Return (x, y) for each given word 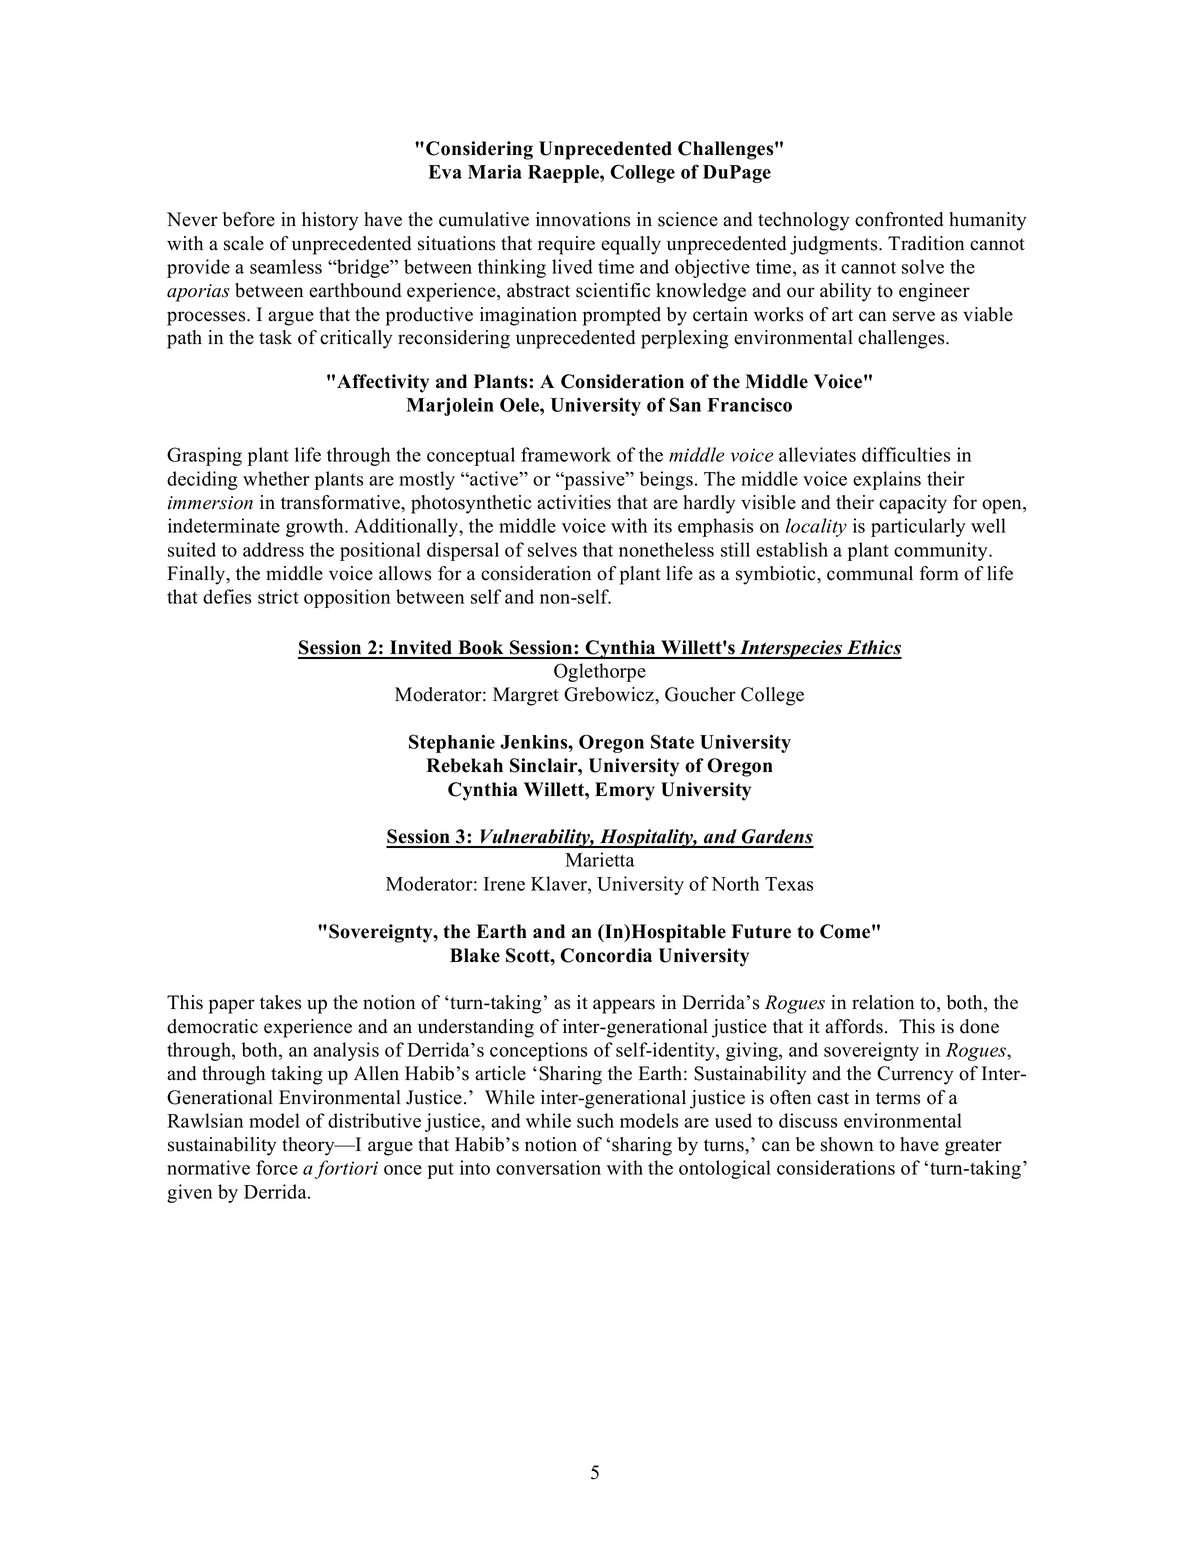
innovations (583, 219)
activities (574, 502)
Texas (789, 884)
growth (316, 527)
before (249, 219)
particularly (918, 527)
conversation (548, 1167)
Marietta (600, 859)
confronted (899, 219)
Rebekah (464, 765)
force (277, 1167)
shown (847, 1144)
